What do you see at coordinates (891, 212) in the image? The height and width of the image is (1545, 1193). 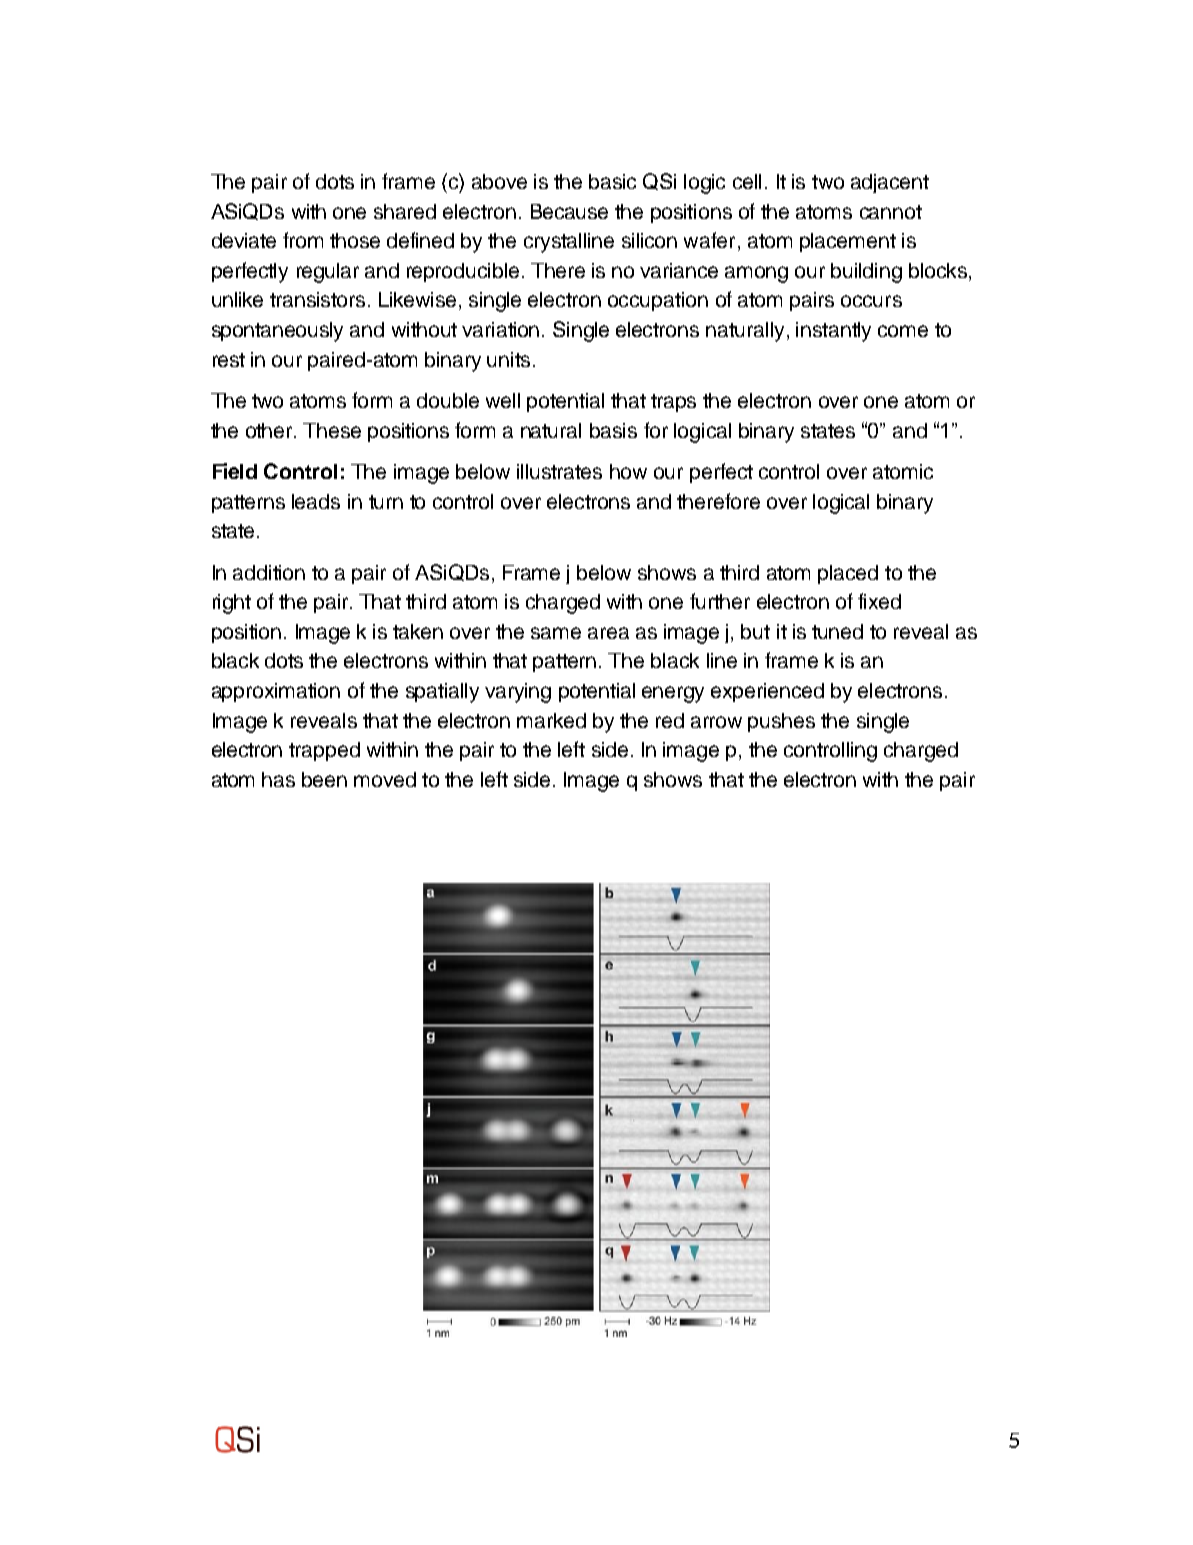 I see `cannot` at bounding box center [891, 212].
